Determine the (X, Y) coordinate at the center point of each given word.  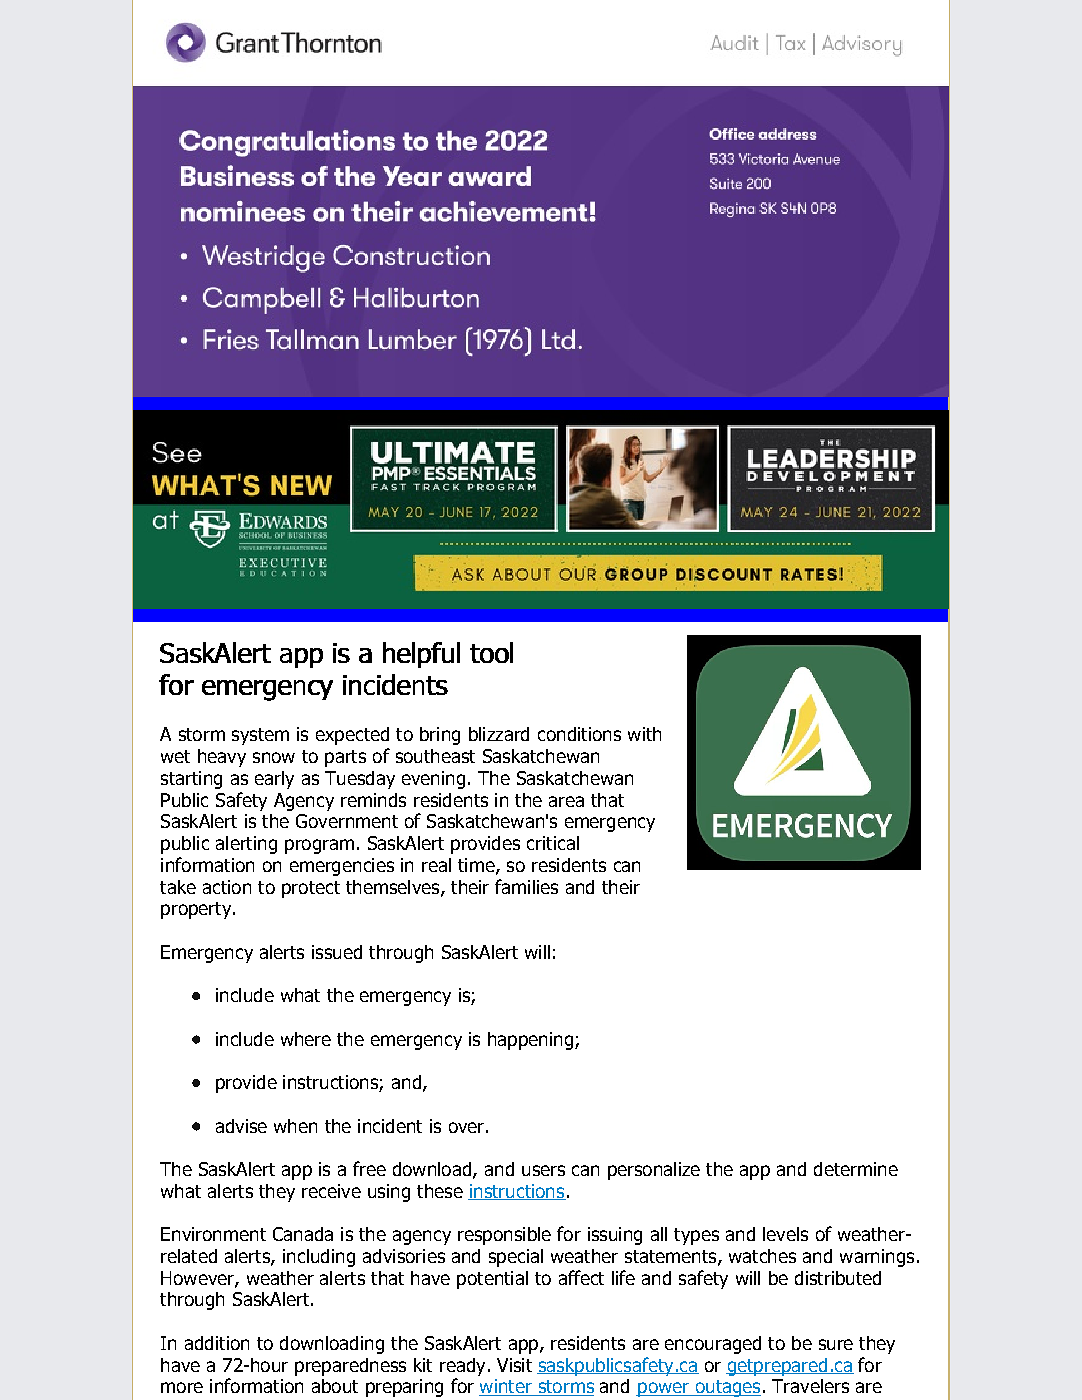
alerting (246, 845)
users (543, 1170)
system (260, 736)
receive (331, 1191)
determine (856, 1169)
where (306, 1039)
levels (785, 1234)
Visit (514, 1365)
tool (491, 652)
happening (532, 1041)
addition (217, 1343)
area (566, 801)
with (644, 734)
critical (553, 843)
